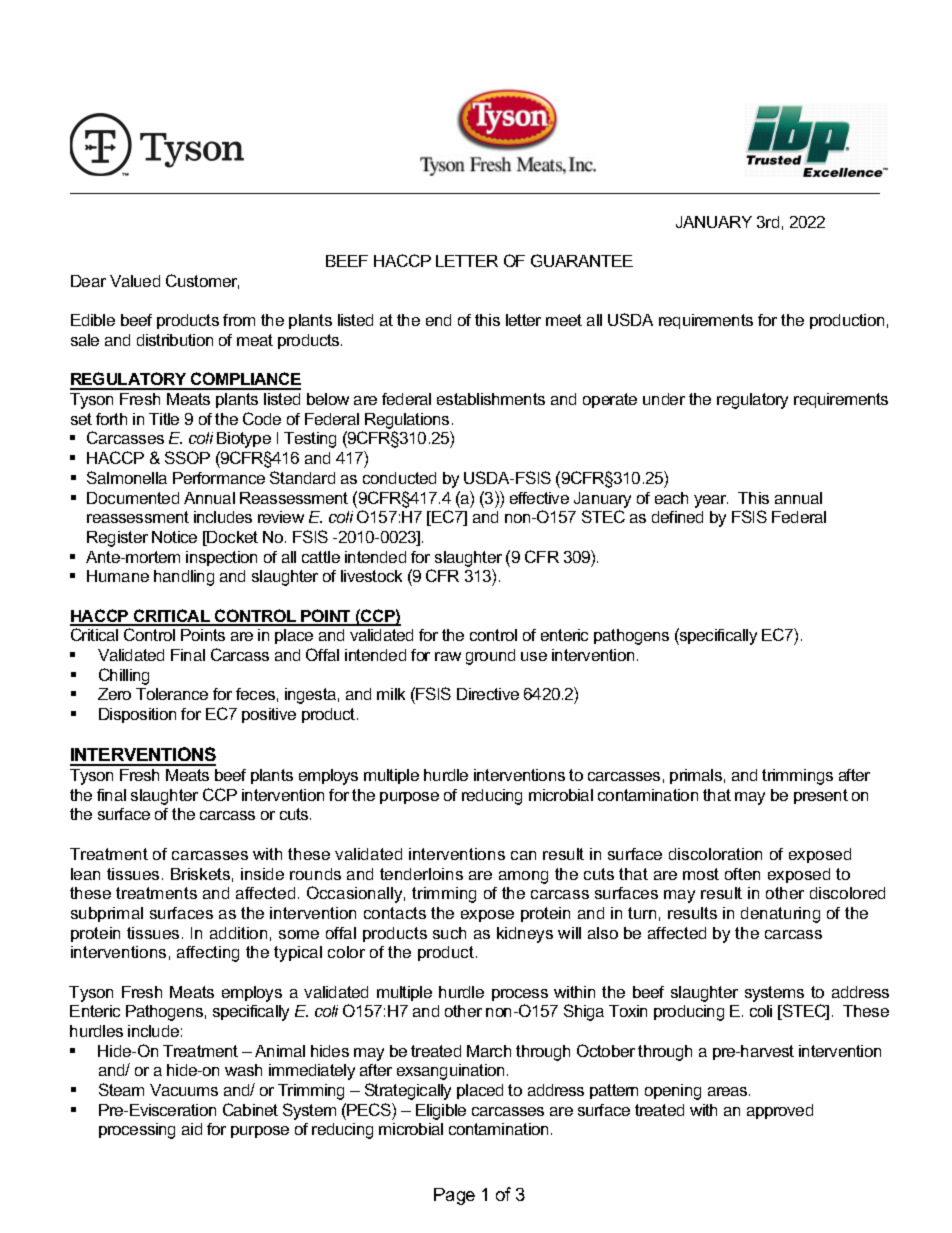 This screenshot has width=952, height=1233. I want to click on under, so click(664, 399).
